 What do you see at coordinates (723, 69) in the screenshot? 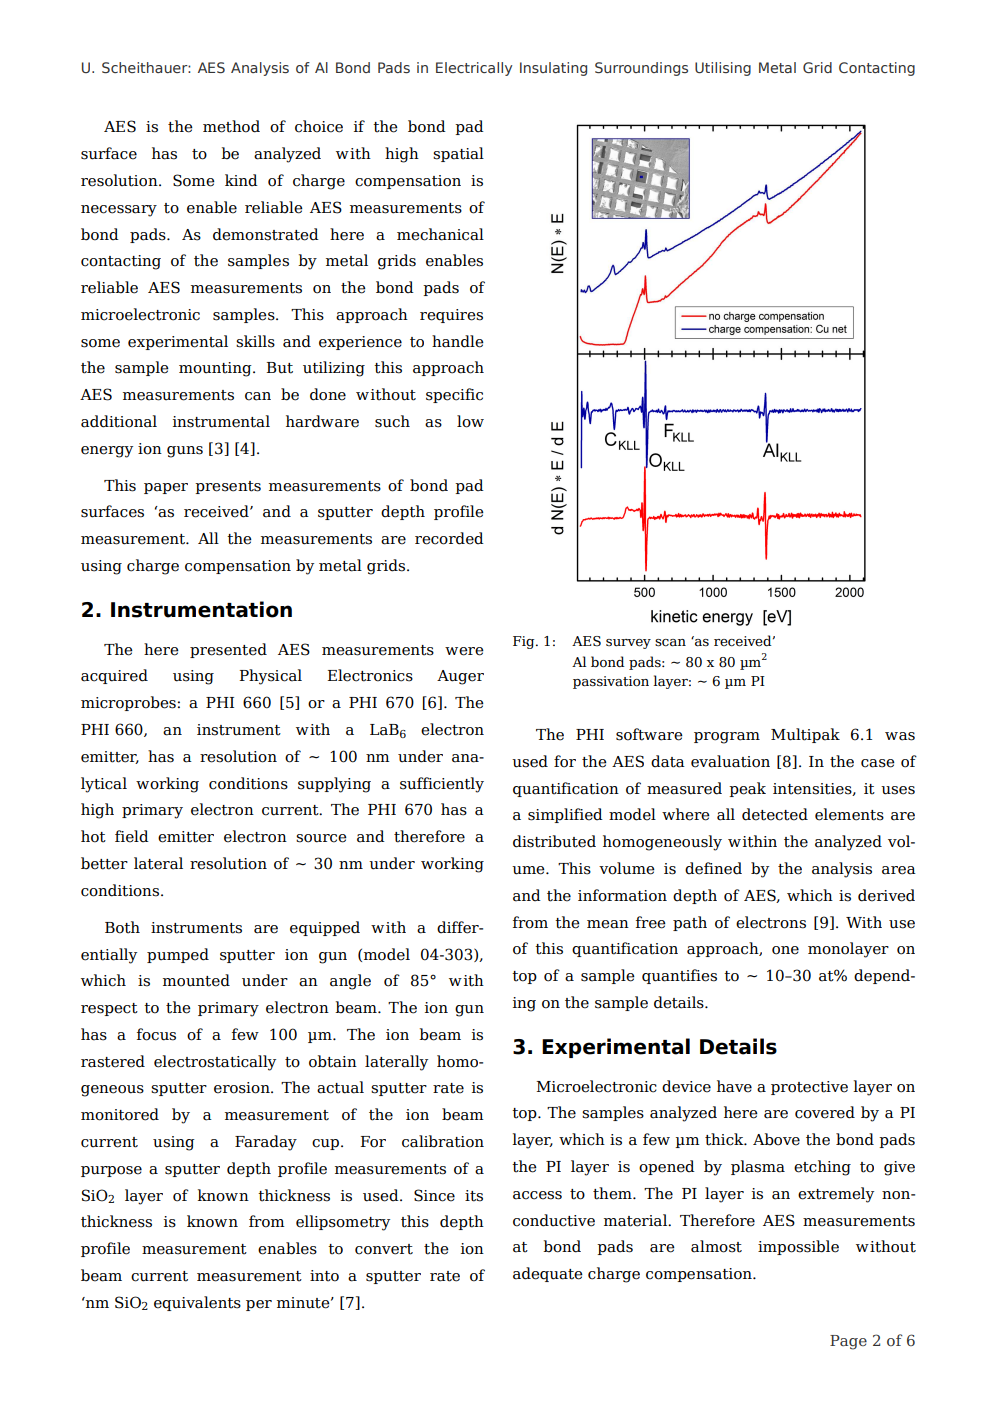
I see `Utilising` at bounding box center [723, 69].
